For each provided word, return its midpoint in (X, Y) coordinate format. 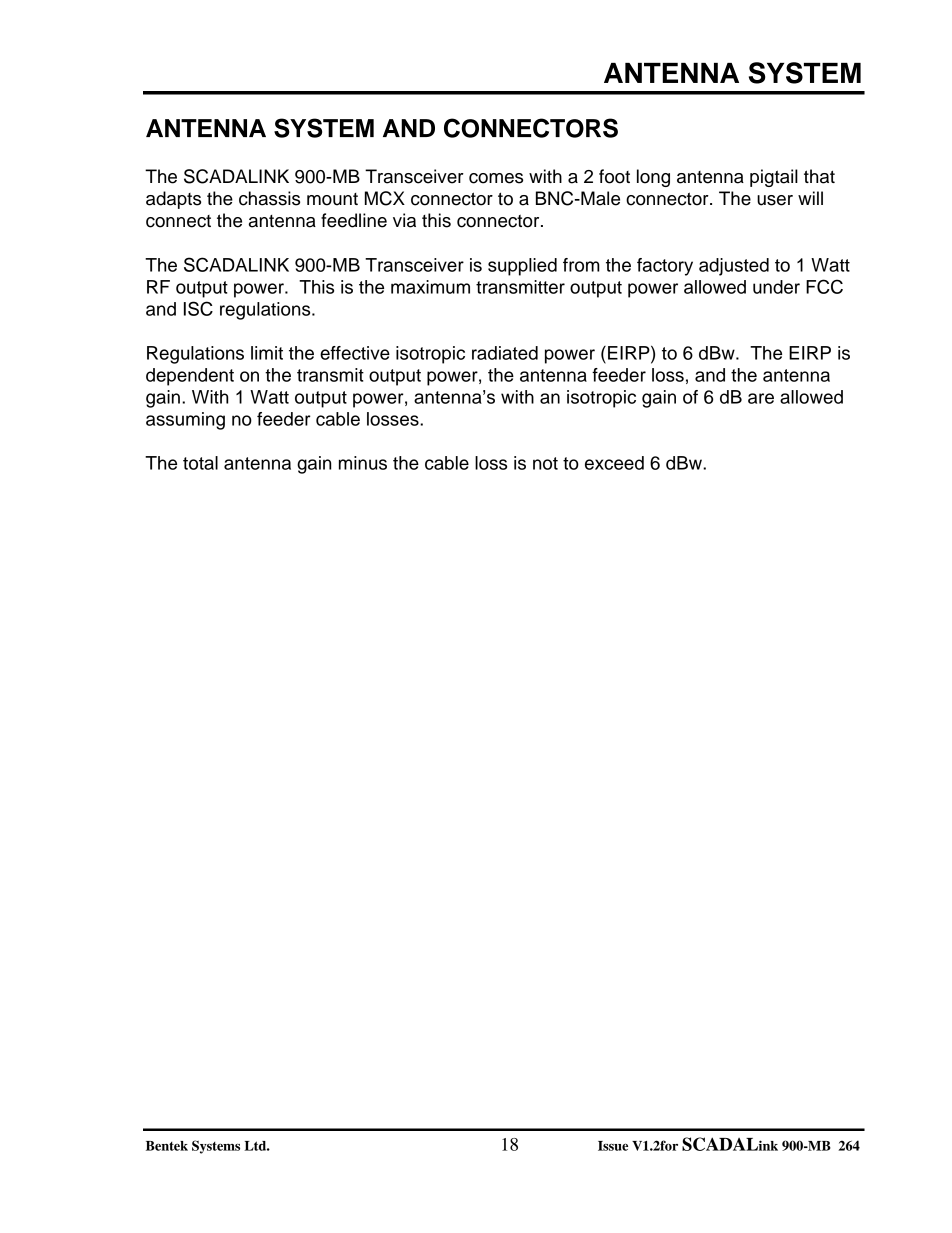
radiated (505, 353)
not (545, 463)
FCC (824, 286)
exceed (614, 463)
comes (496, 178)
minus (363, 463)
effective (355, 353)
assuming (185, 421)
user (775, 200)
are (761, 398)
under (776, 287)
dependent (190, 377)
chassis (269, 198)
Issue (613, 1146)
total (200, 463)
